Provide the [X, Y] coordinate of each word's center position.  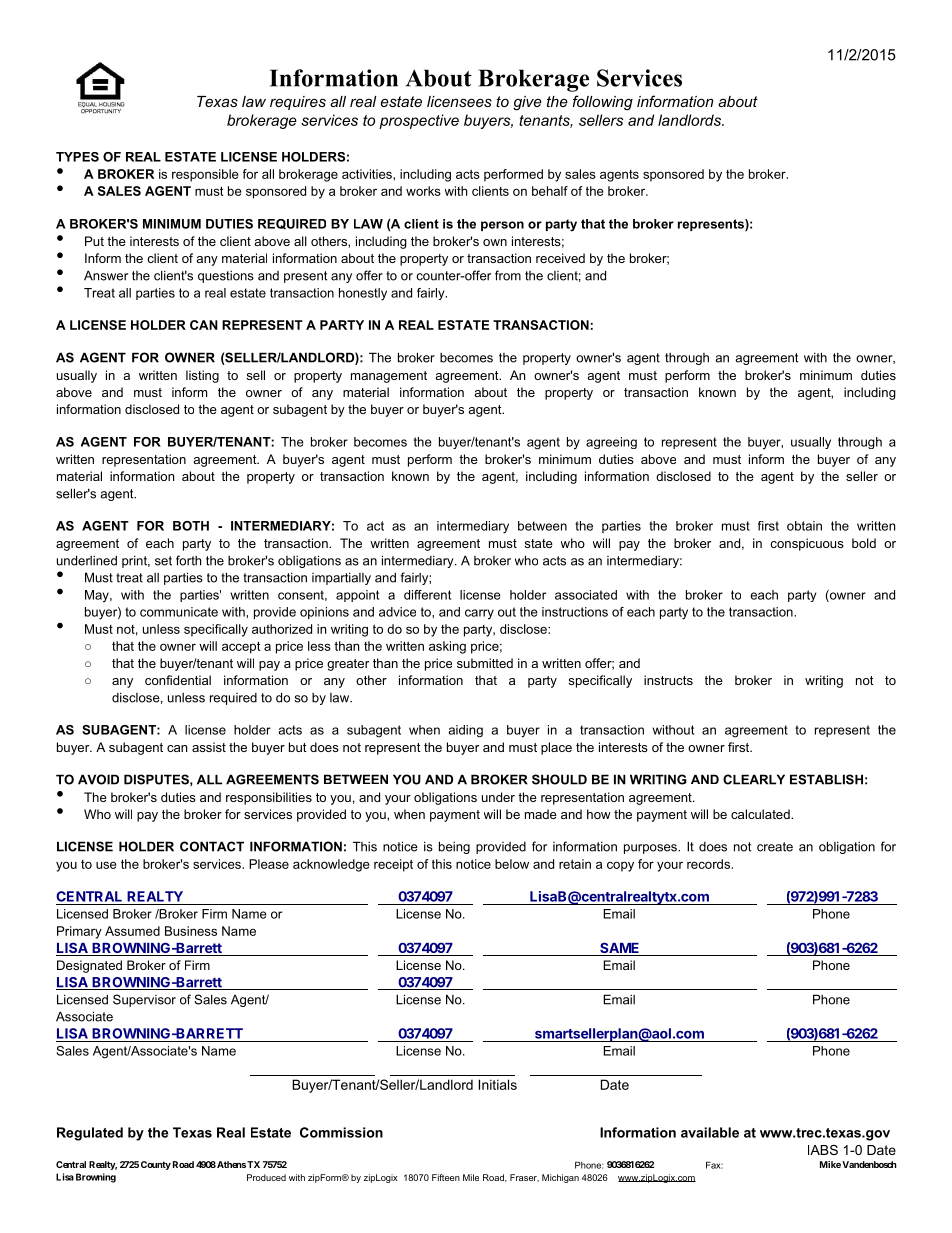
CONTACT [212, 846]
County [156, 1165]
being [454, 847]
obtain [804, 526]
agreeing [611, 443]
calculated [761, 814]
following [602, 103]
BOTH [191, 526]
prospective [419, 121]
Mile [471, 1177]
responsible [205, 175]
